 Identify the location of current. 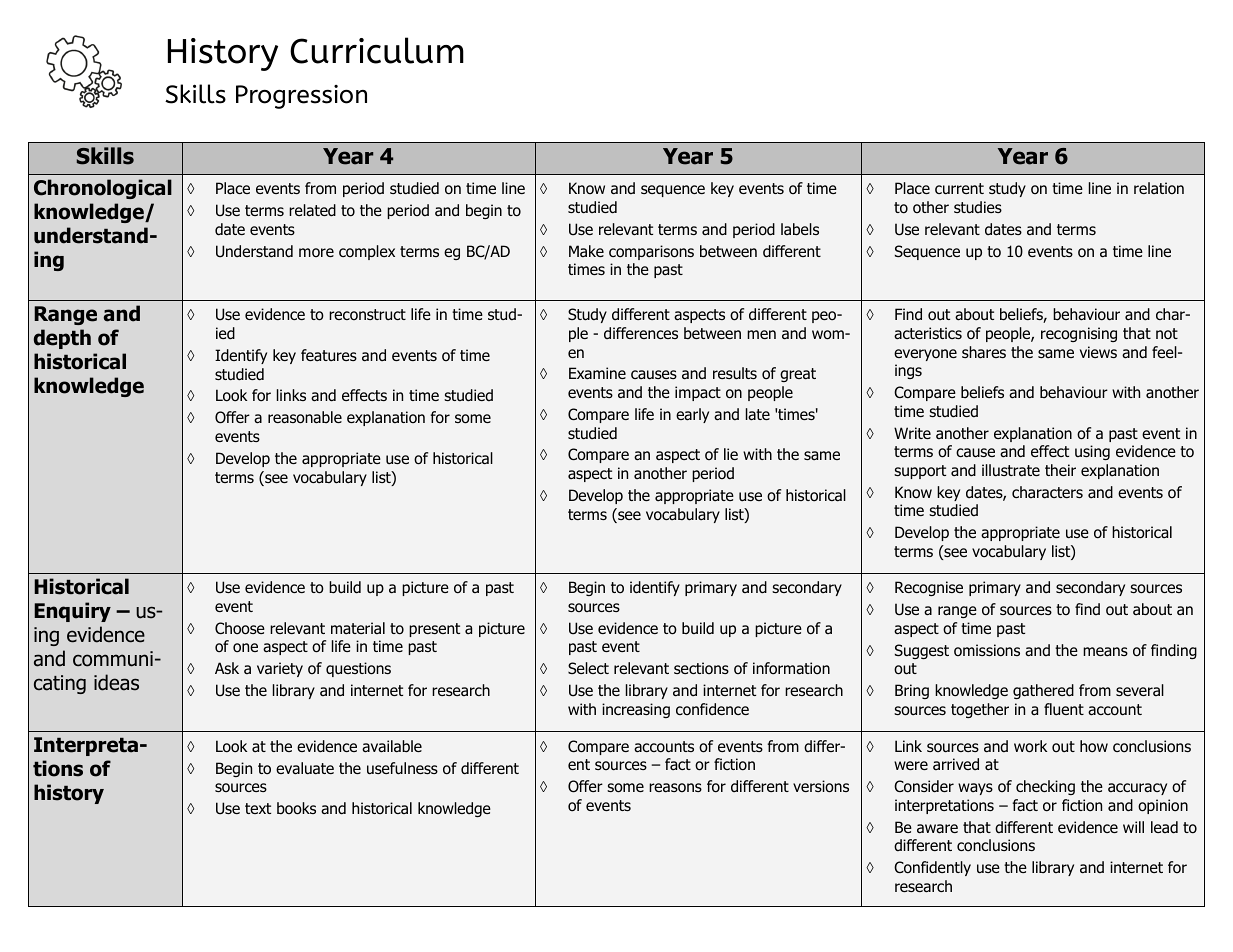
(959, 188).
